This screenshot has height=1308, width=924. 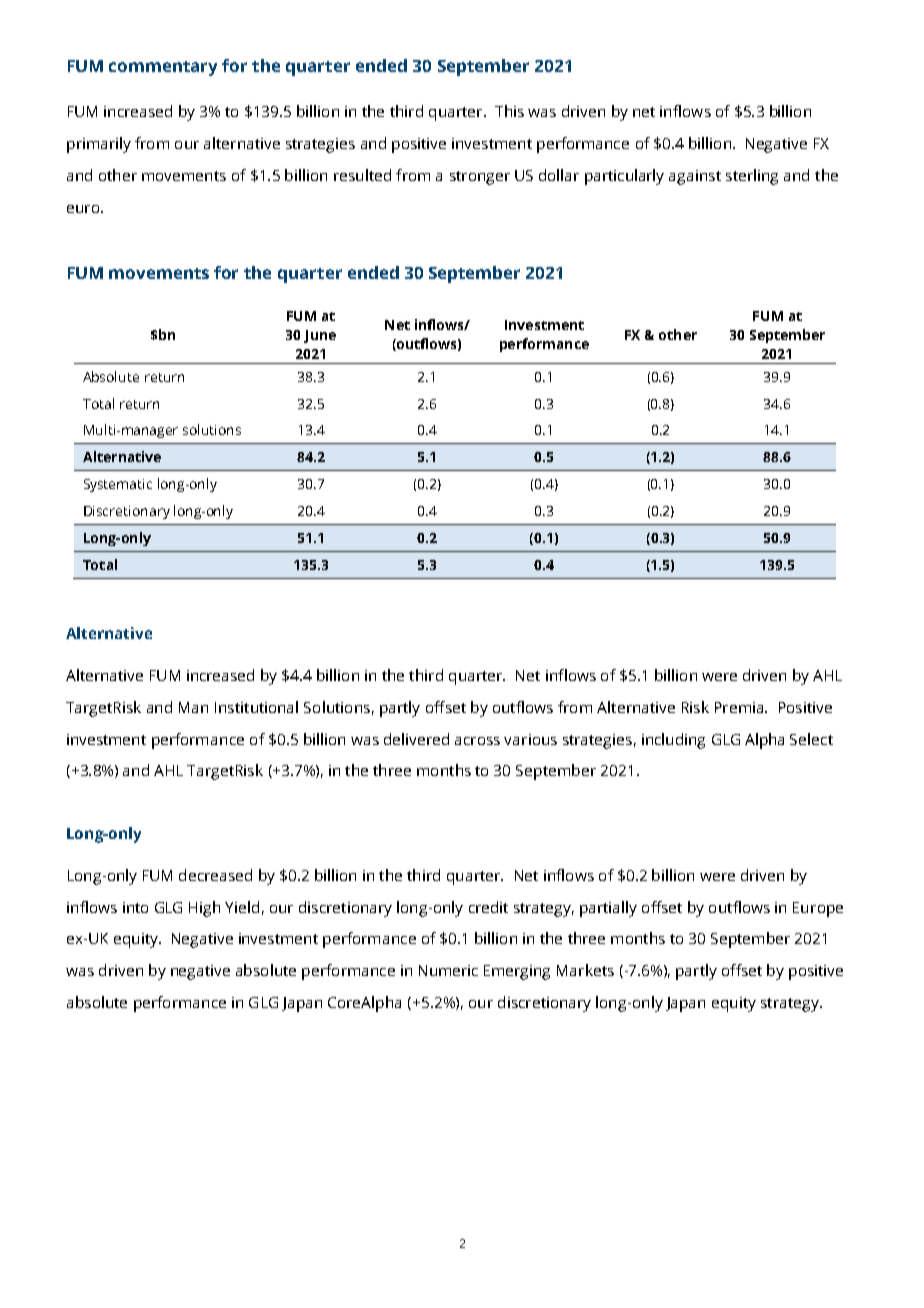 I want to click on stronger, so click(x=480, y=178).
